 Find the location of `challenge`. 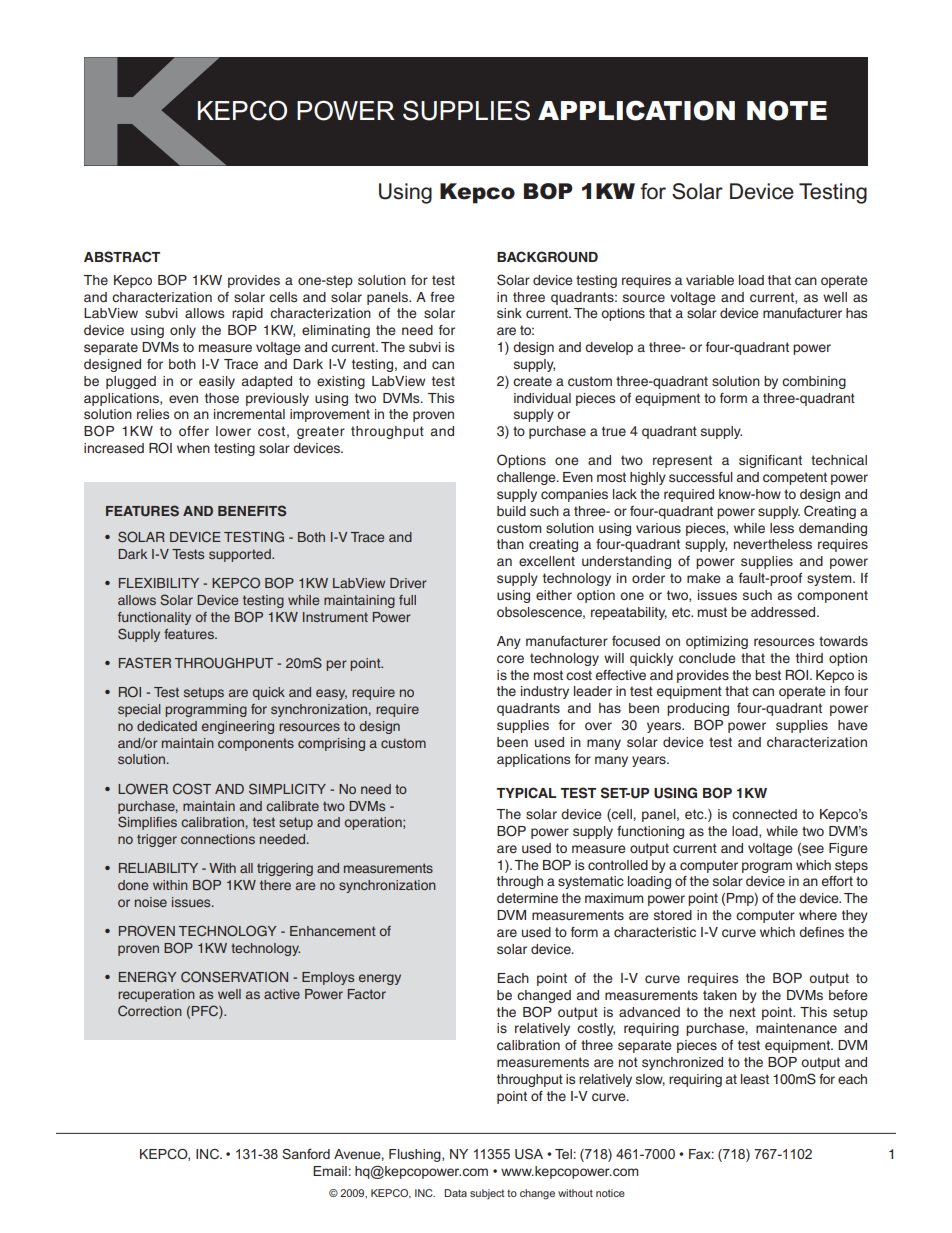

challenge is located at coordinates (527, 478).
